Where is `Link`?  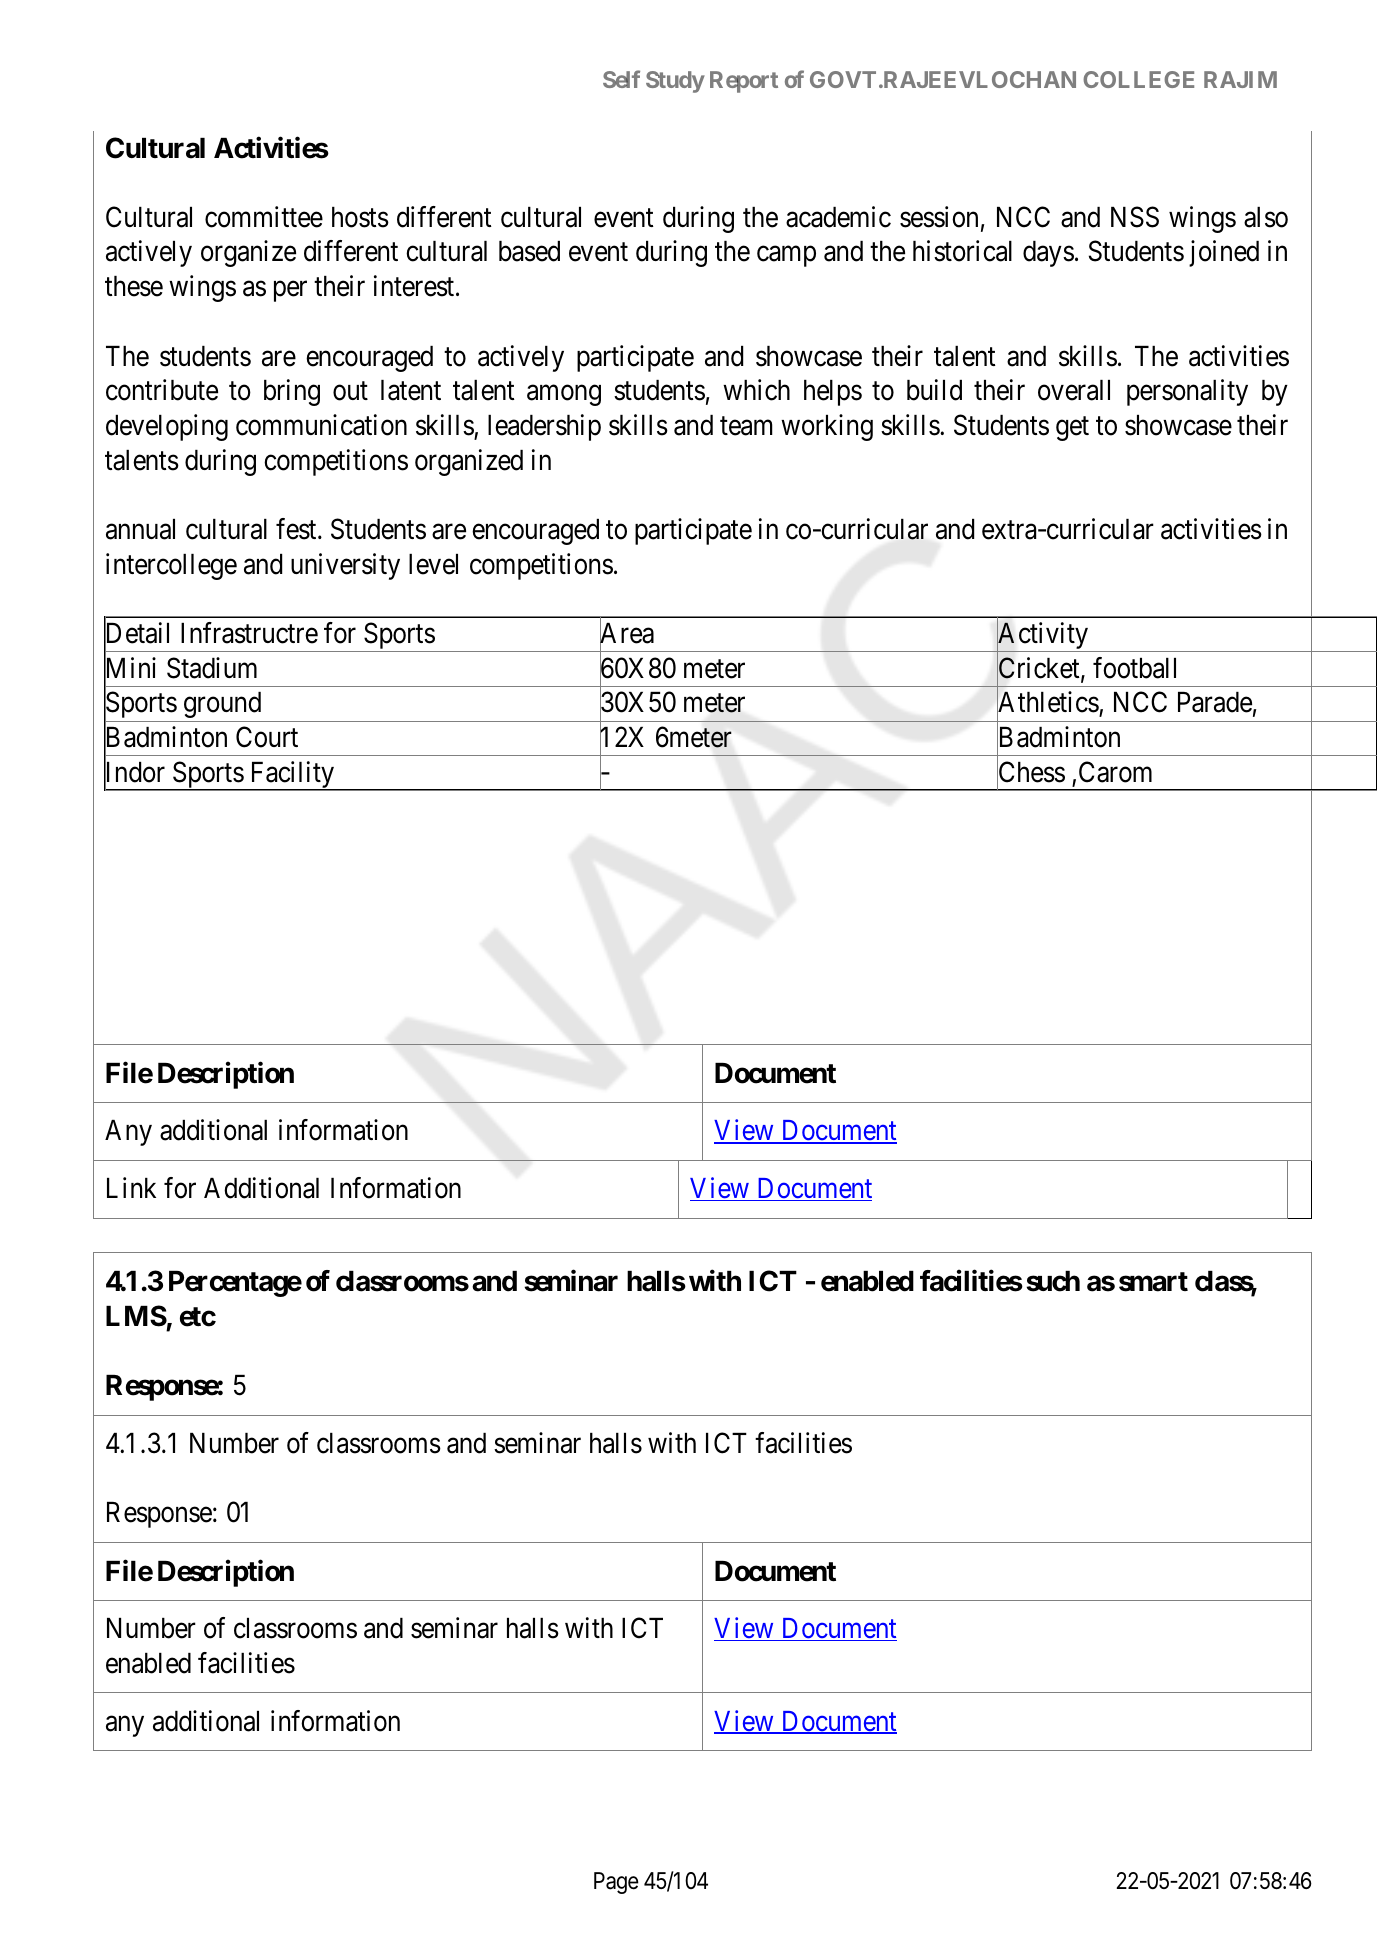
Link is located at coordinates (131, 1187).
